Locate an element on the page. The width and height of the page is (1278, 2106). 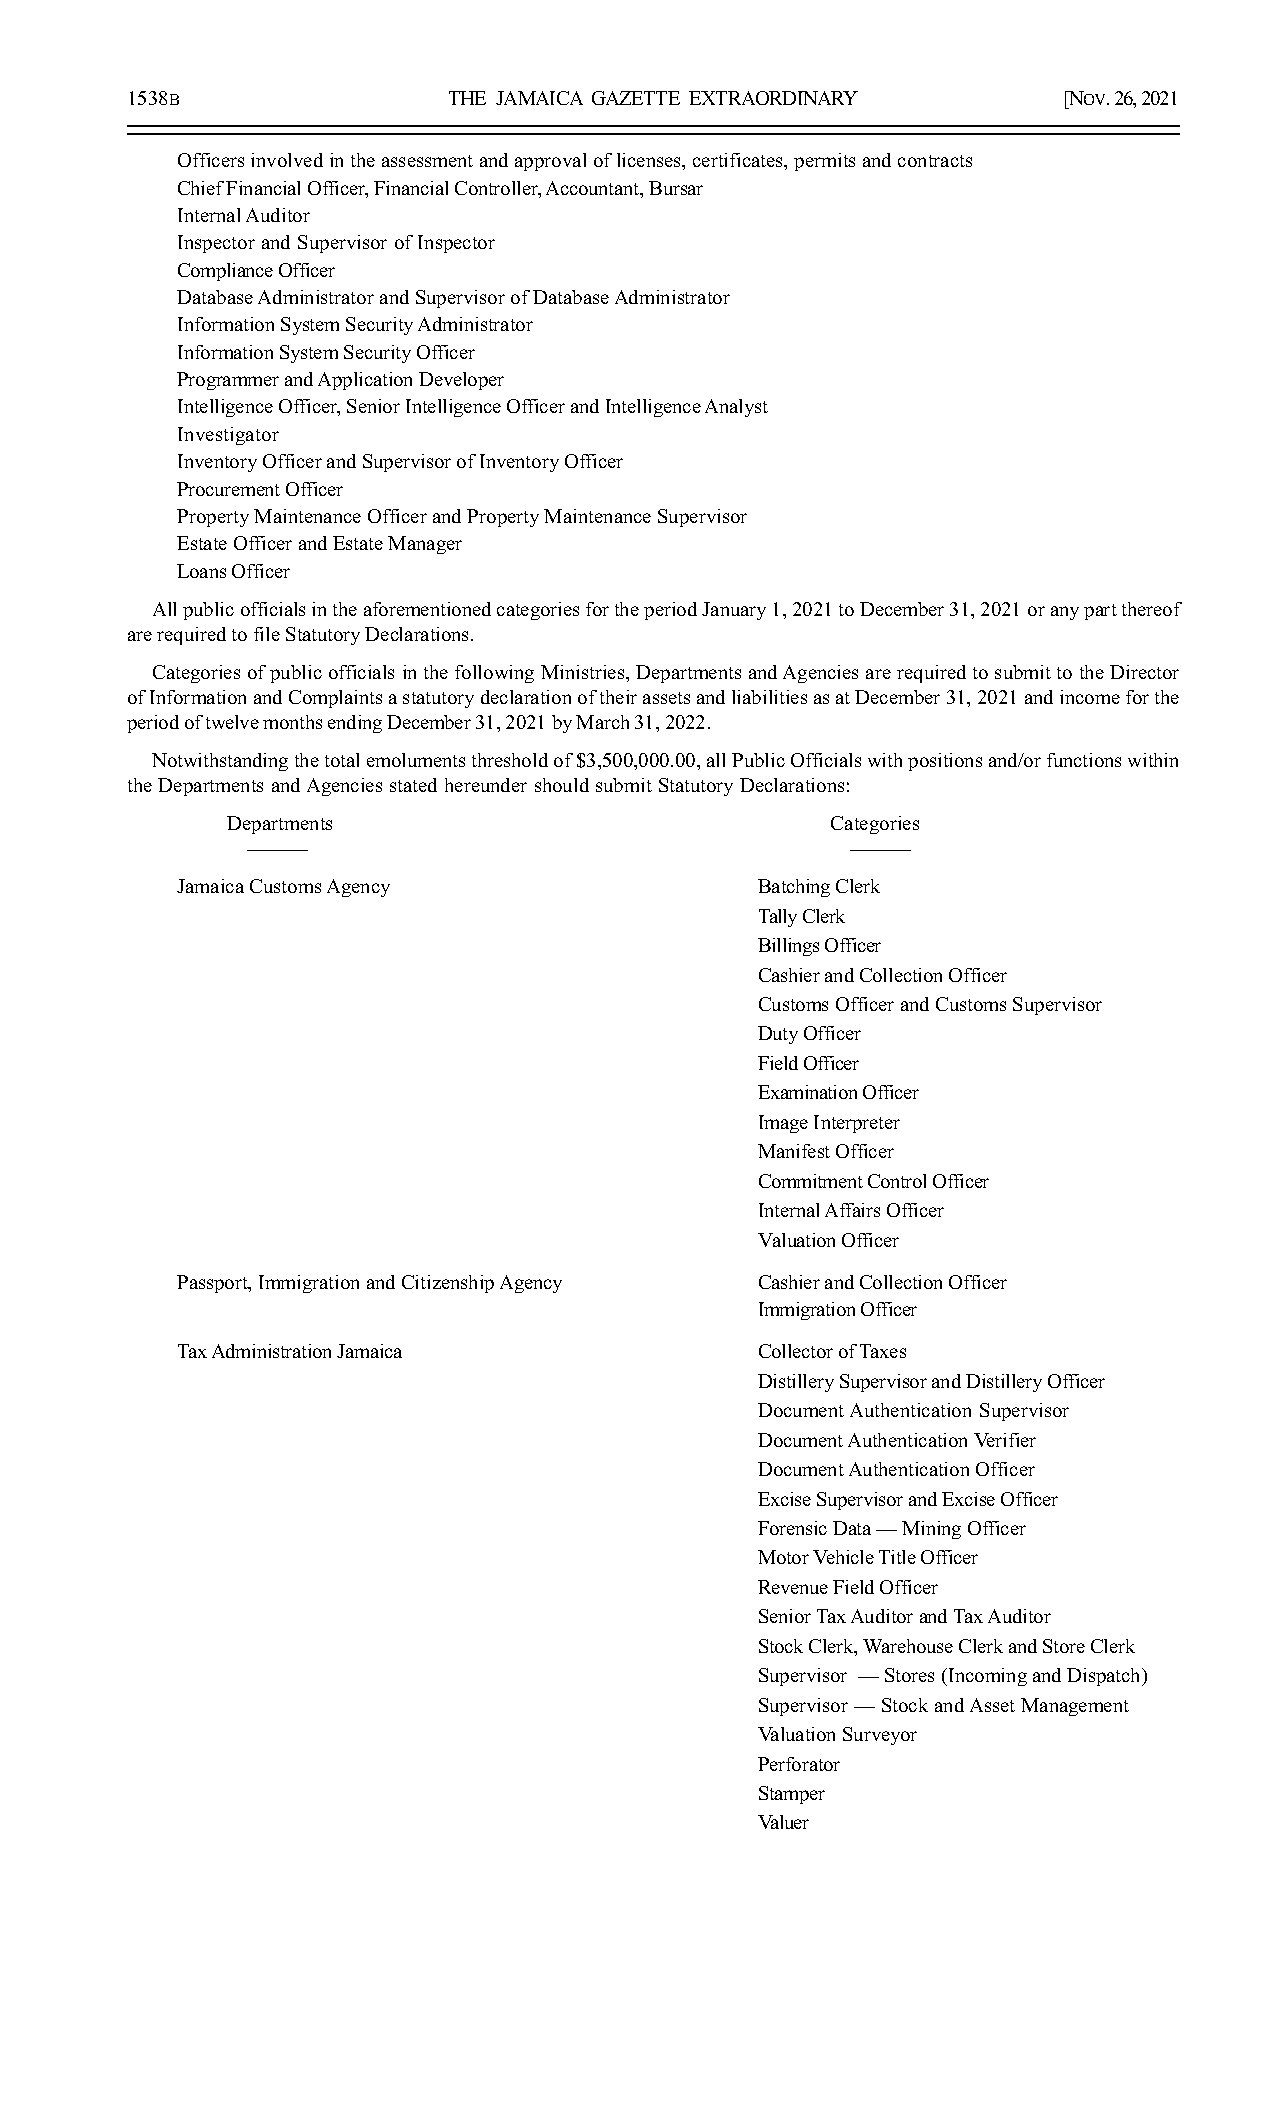
Citizenship is located at coordinates (448, 1284).
